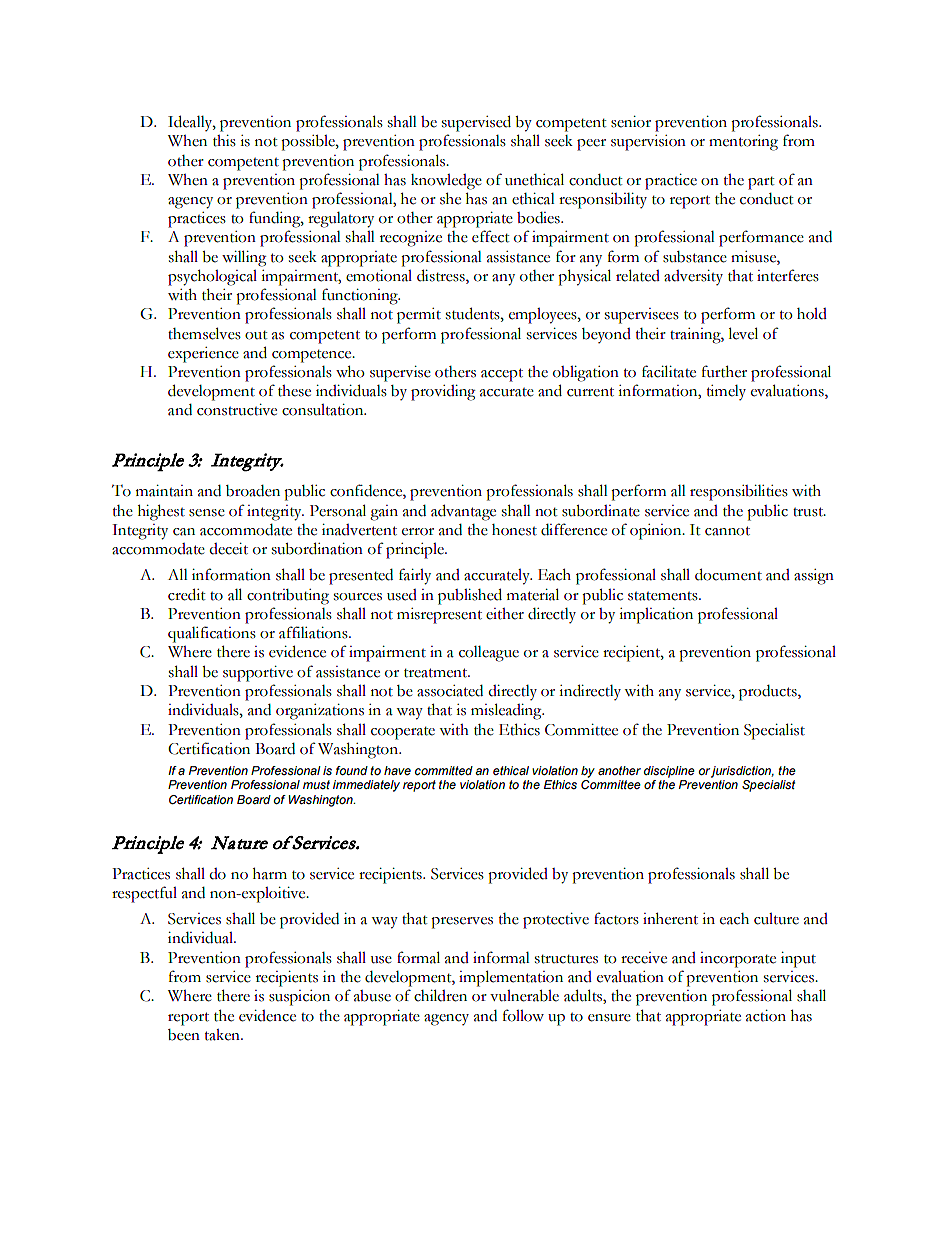 This image has height=1233, width=952. I want to click on children, so click(440, 995).
